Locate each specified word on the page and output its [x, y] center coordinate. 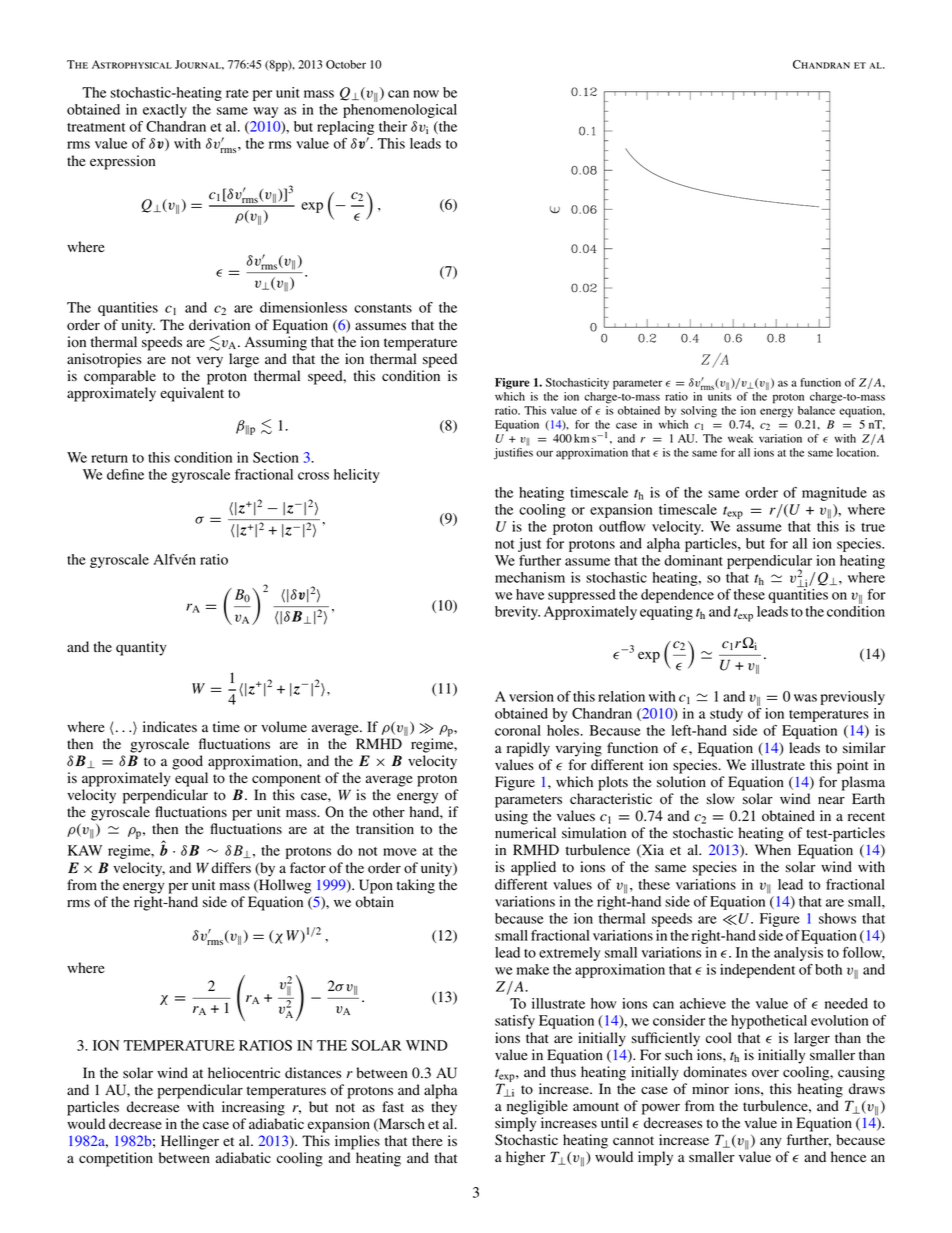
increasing [253, 1108]
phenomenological [400, 111]
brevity [517, 613]
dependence [677, 596]
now [426, 94]
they [444, 1108]
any [771, 1143]
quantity [141, 648]
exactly [165, 111]
